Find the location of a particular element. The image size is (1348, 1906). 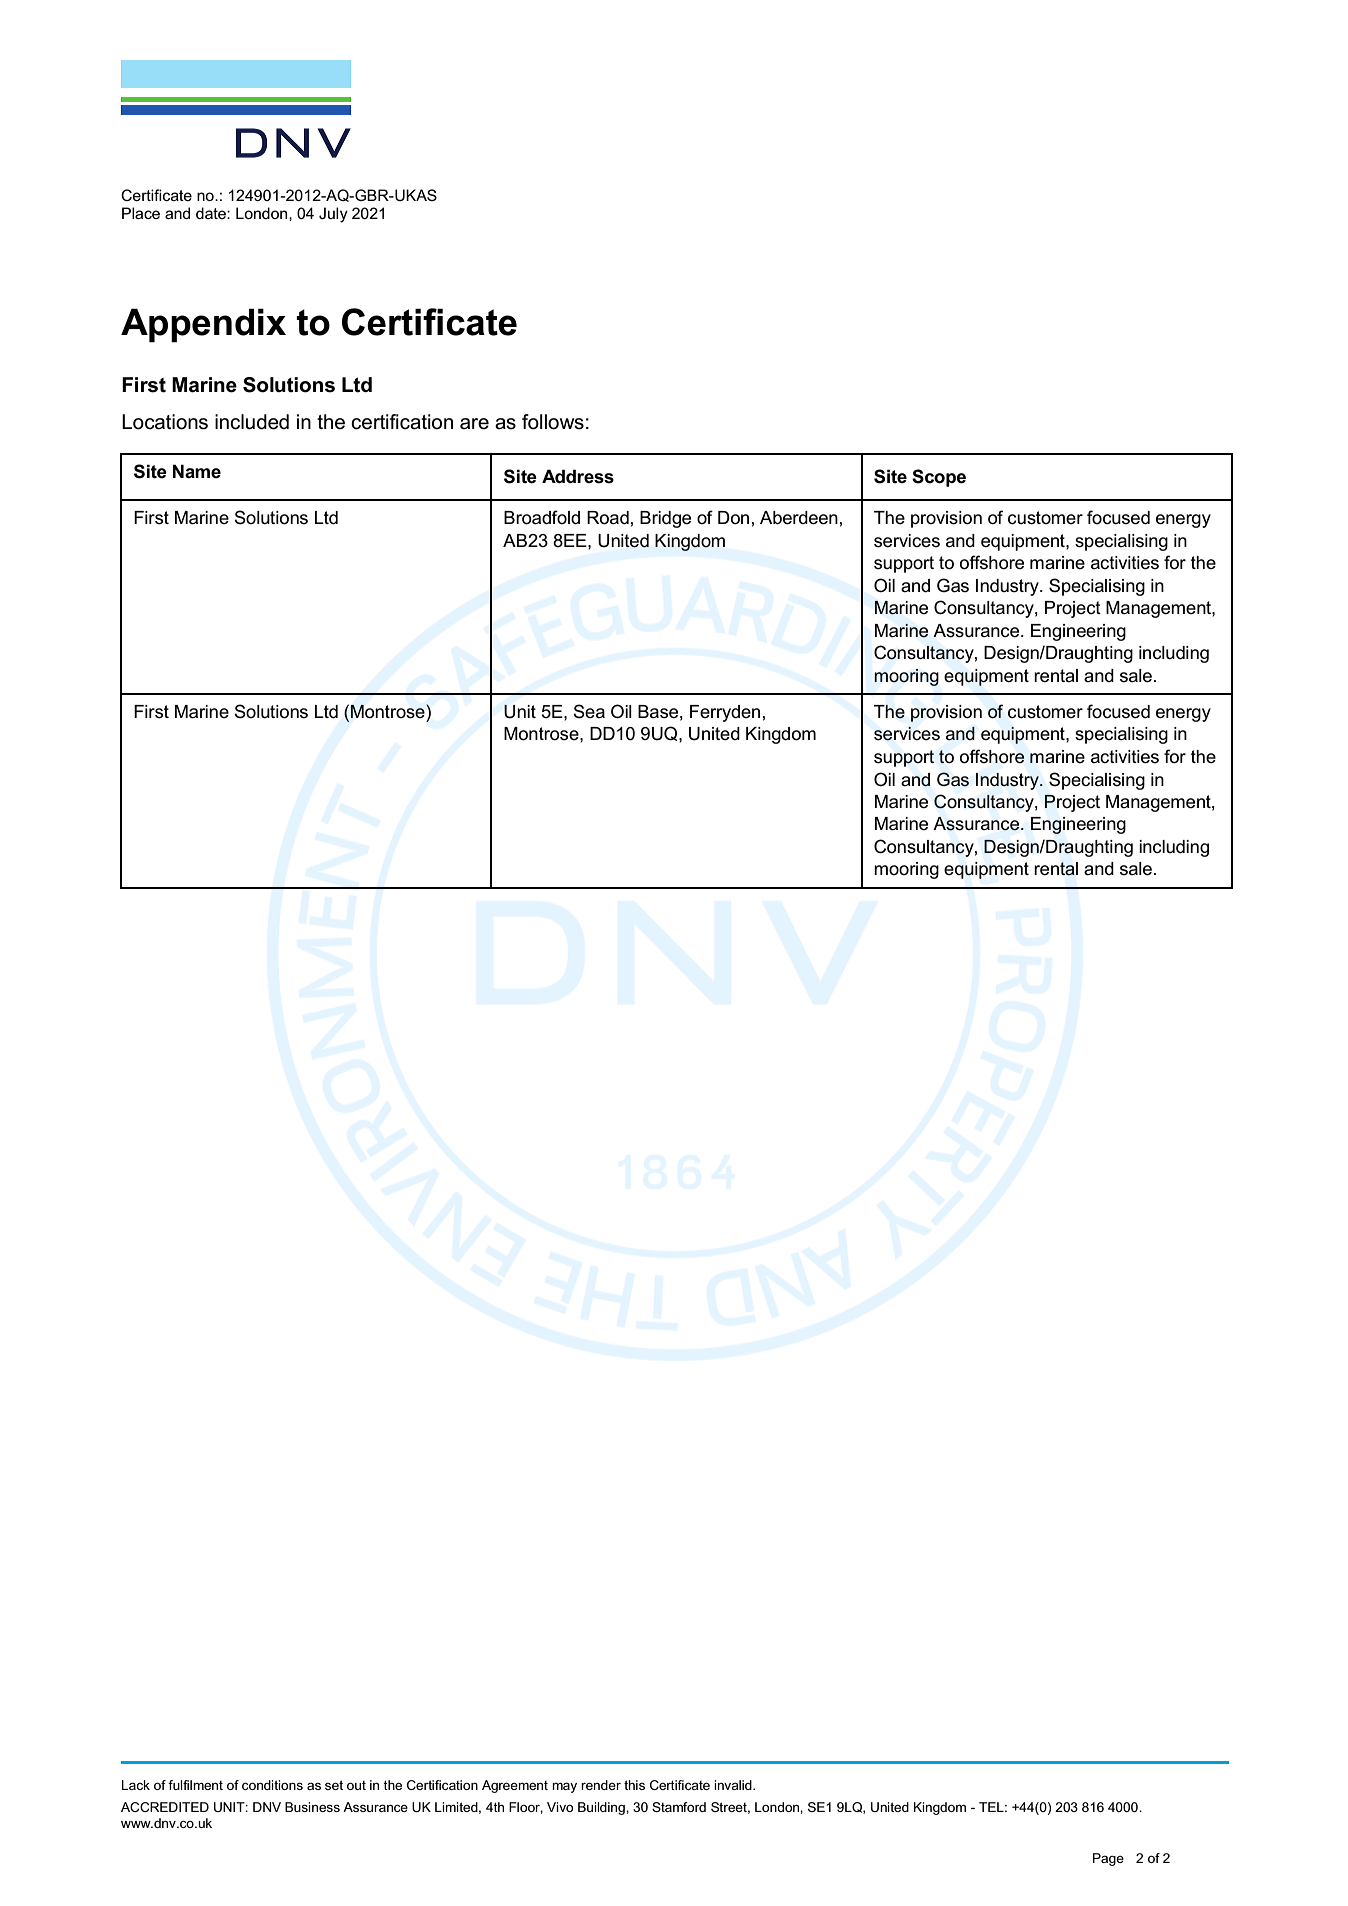

invalid is located at coordinates (734, 1785).
